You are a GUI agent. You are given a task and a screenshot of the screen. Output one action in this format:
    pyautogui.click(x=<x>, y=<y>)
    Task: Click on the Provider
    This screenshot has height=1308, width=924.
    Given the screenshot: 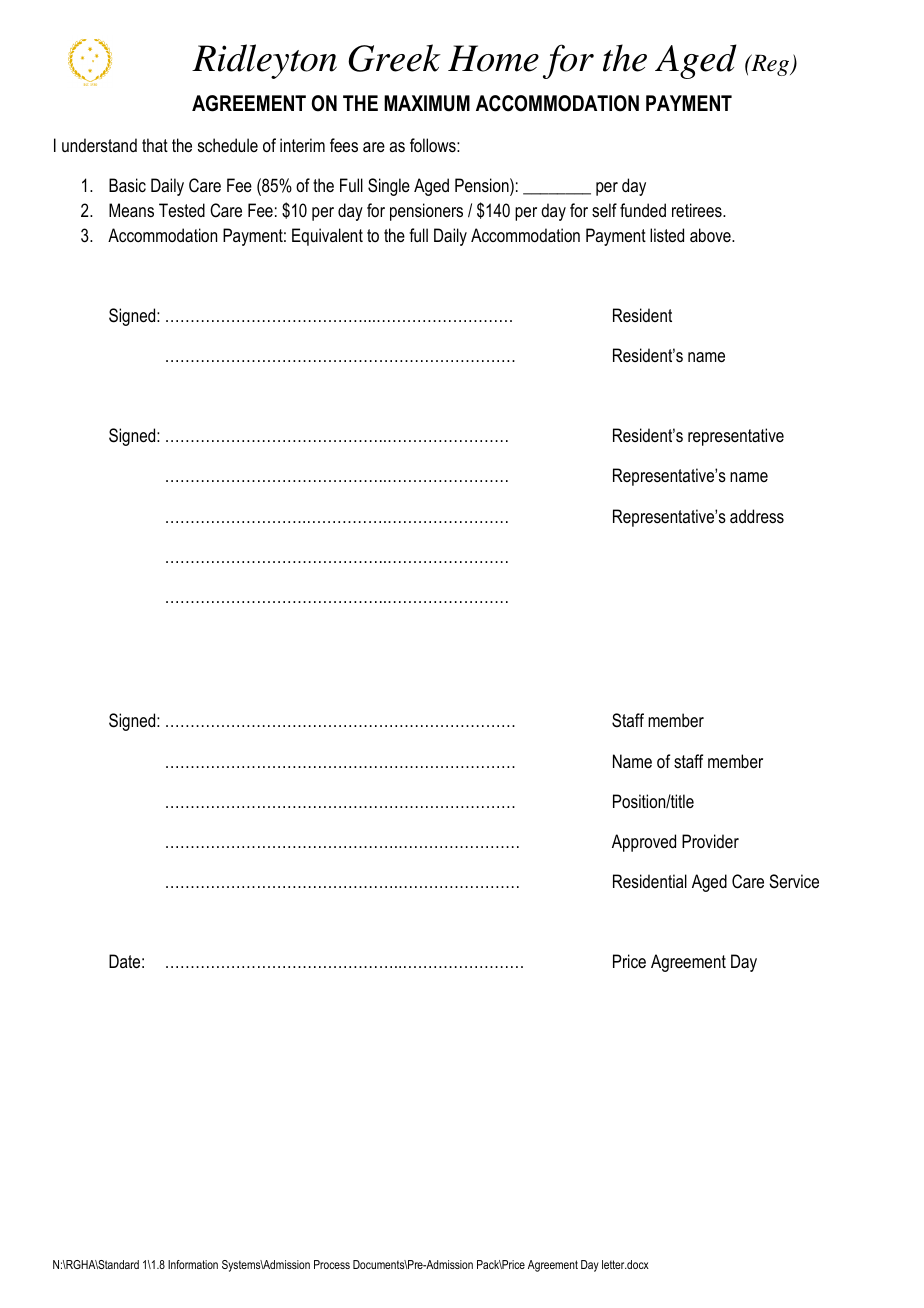 What is the action you would take?
    pyautogui.click(x=710, y=841)
